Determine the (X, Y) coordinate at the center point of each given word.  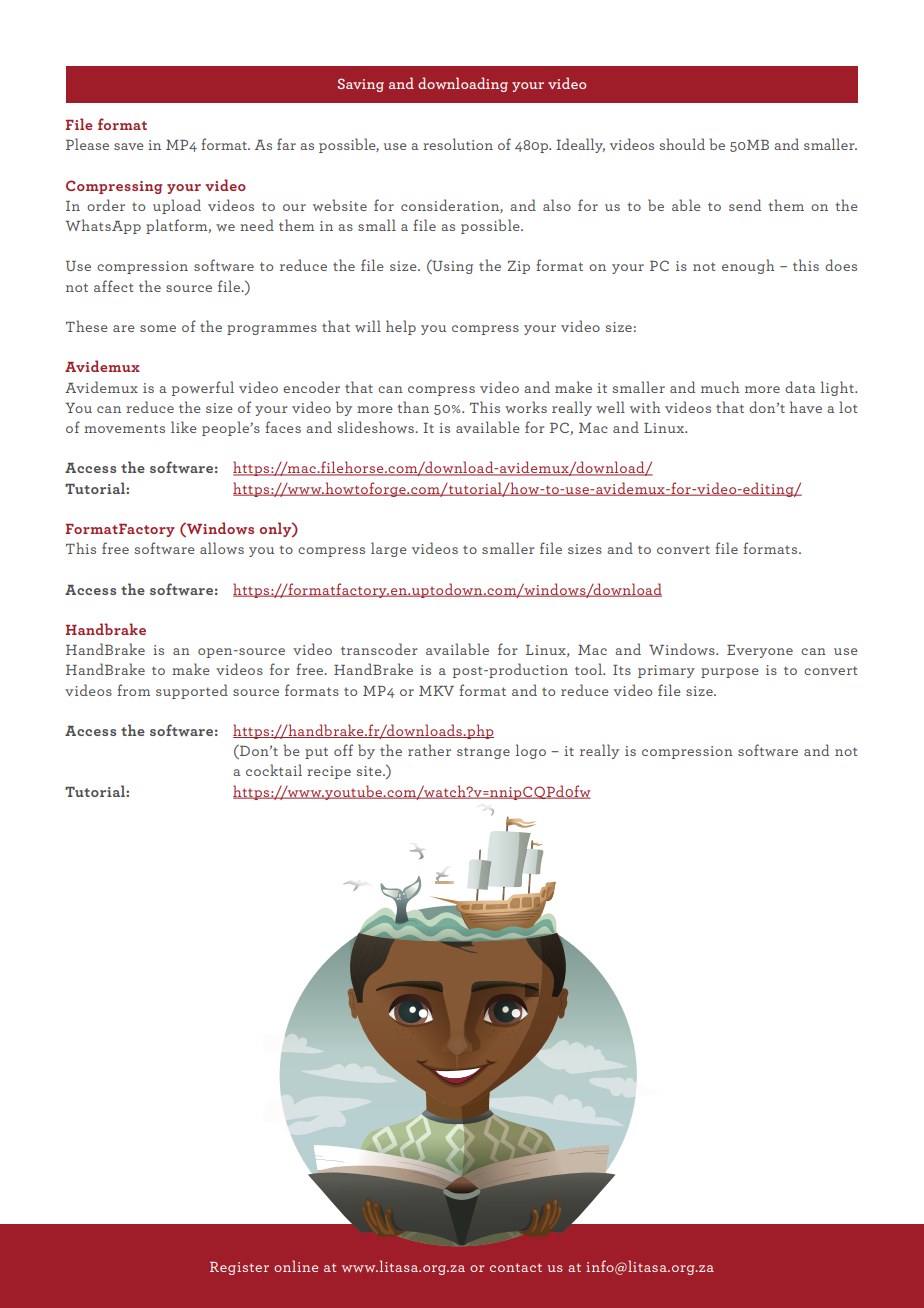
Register (239, 1268)
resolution (458, 144)
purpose (730, 673)
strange (483, 753)
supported (192, 691)
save (129, 146)
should (682, 144)
